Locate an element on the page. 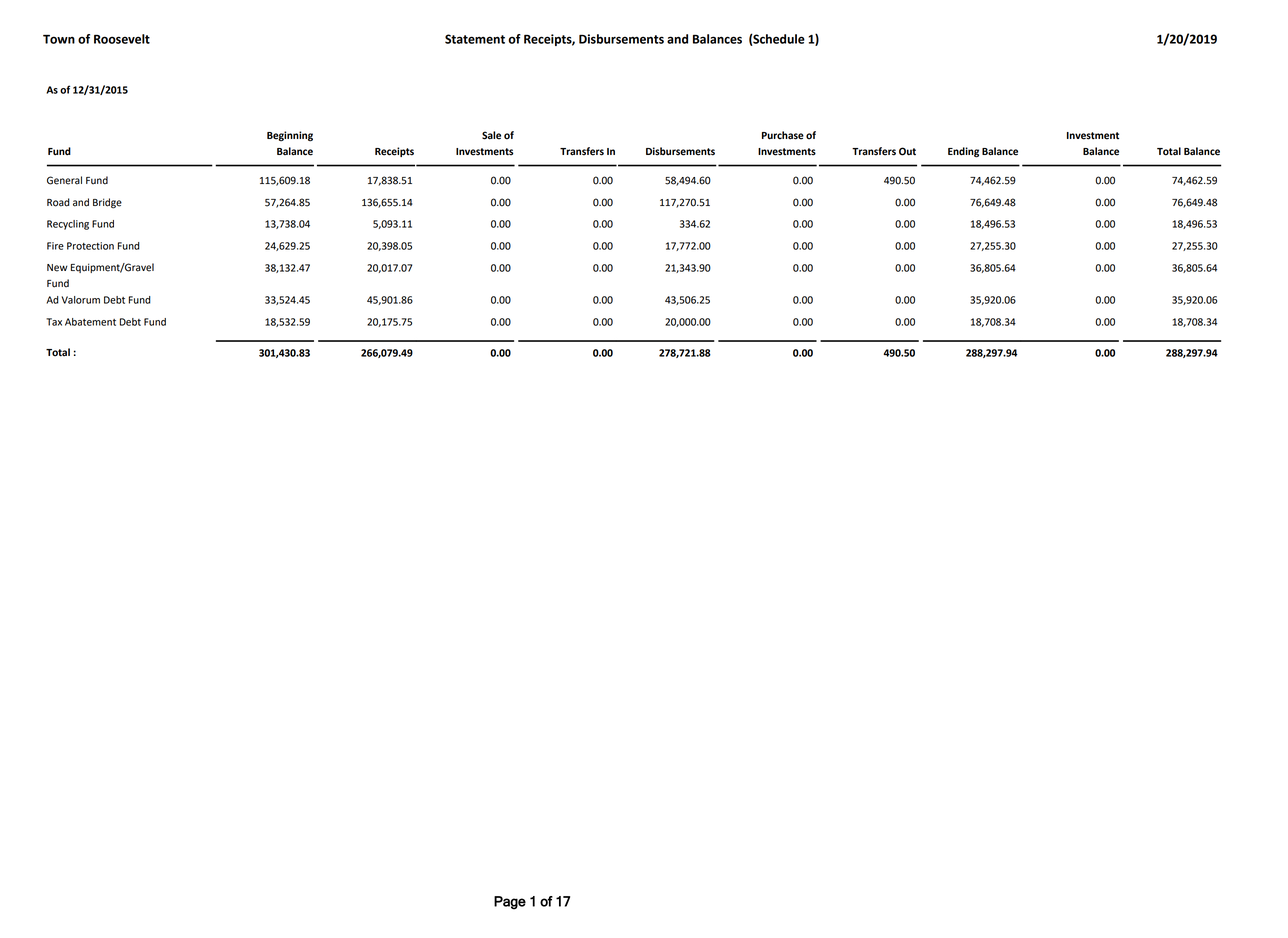  Purchase is located at coordinates (783, 135).
